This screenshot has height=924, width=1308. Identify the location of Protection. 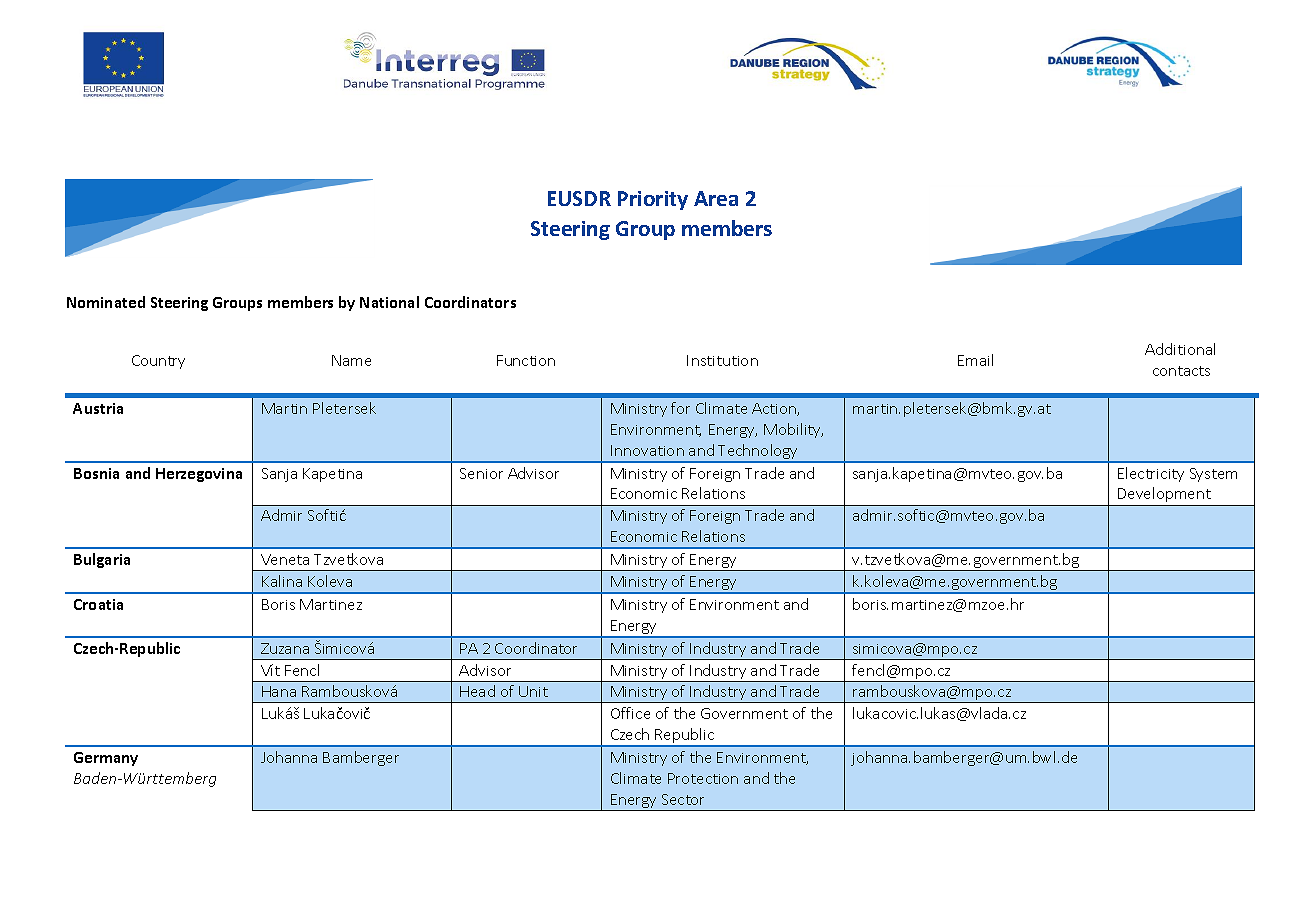
(703, 778).
